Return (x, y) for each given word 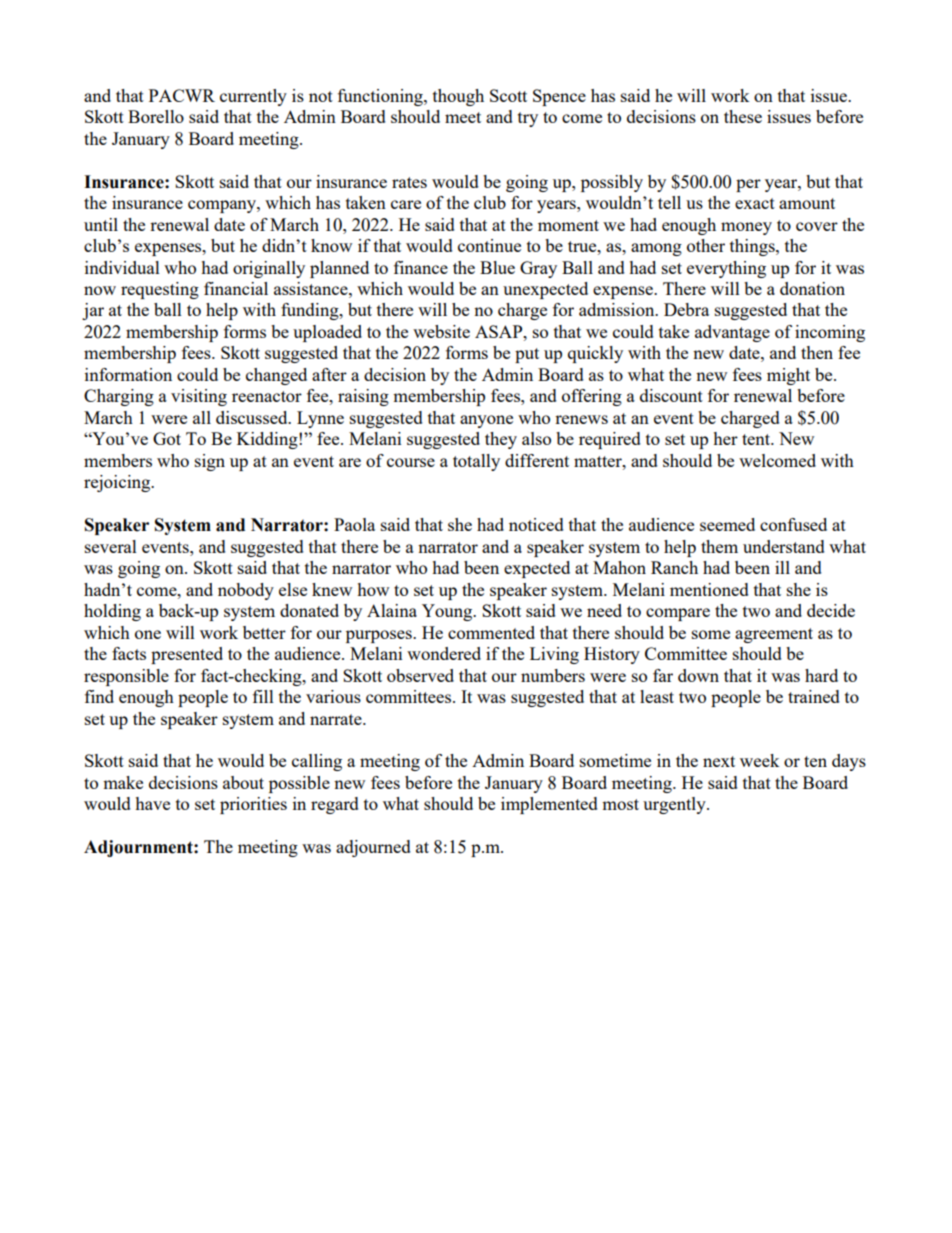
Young (448, 612)
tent (757, 439)
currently (253, 97)
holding (112, 612)
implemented (549, 805)
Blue (497, 267)
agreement (774, 635)
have (152, 803)
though (458, 97)
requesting (160, 290)
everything (726, 269)
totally (476, 462)
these (743, 116)
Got (167, 438)
